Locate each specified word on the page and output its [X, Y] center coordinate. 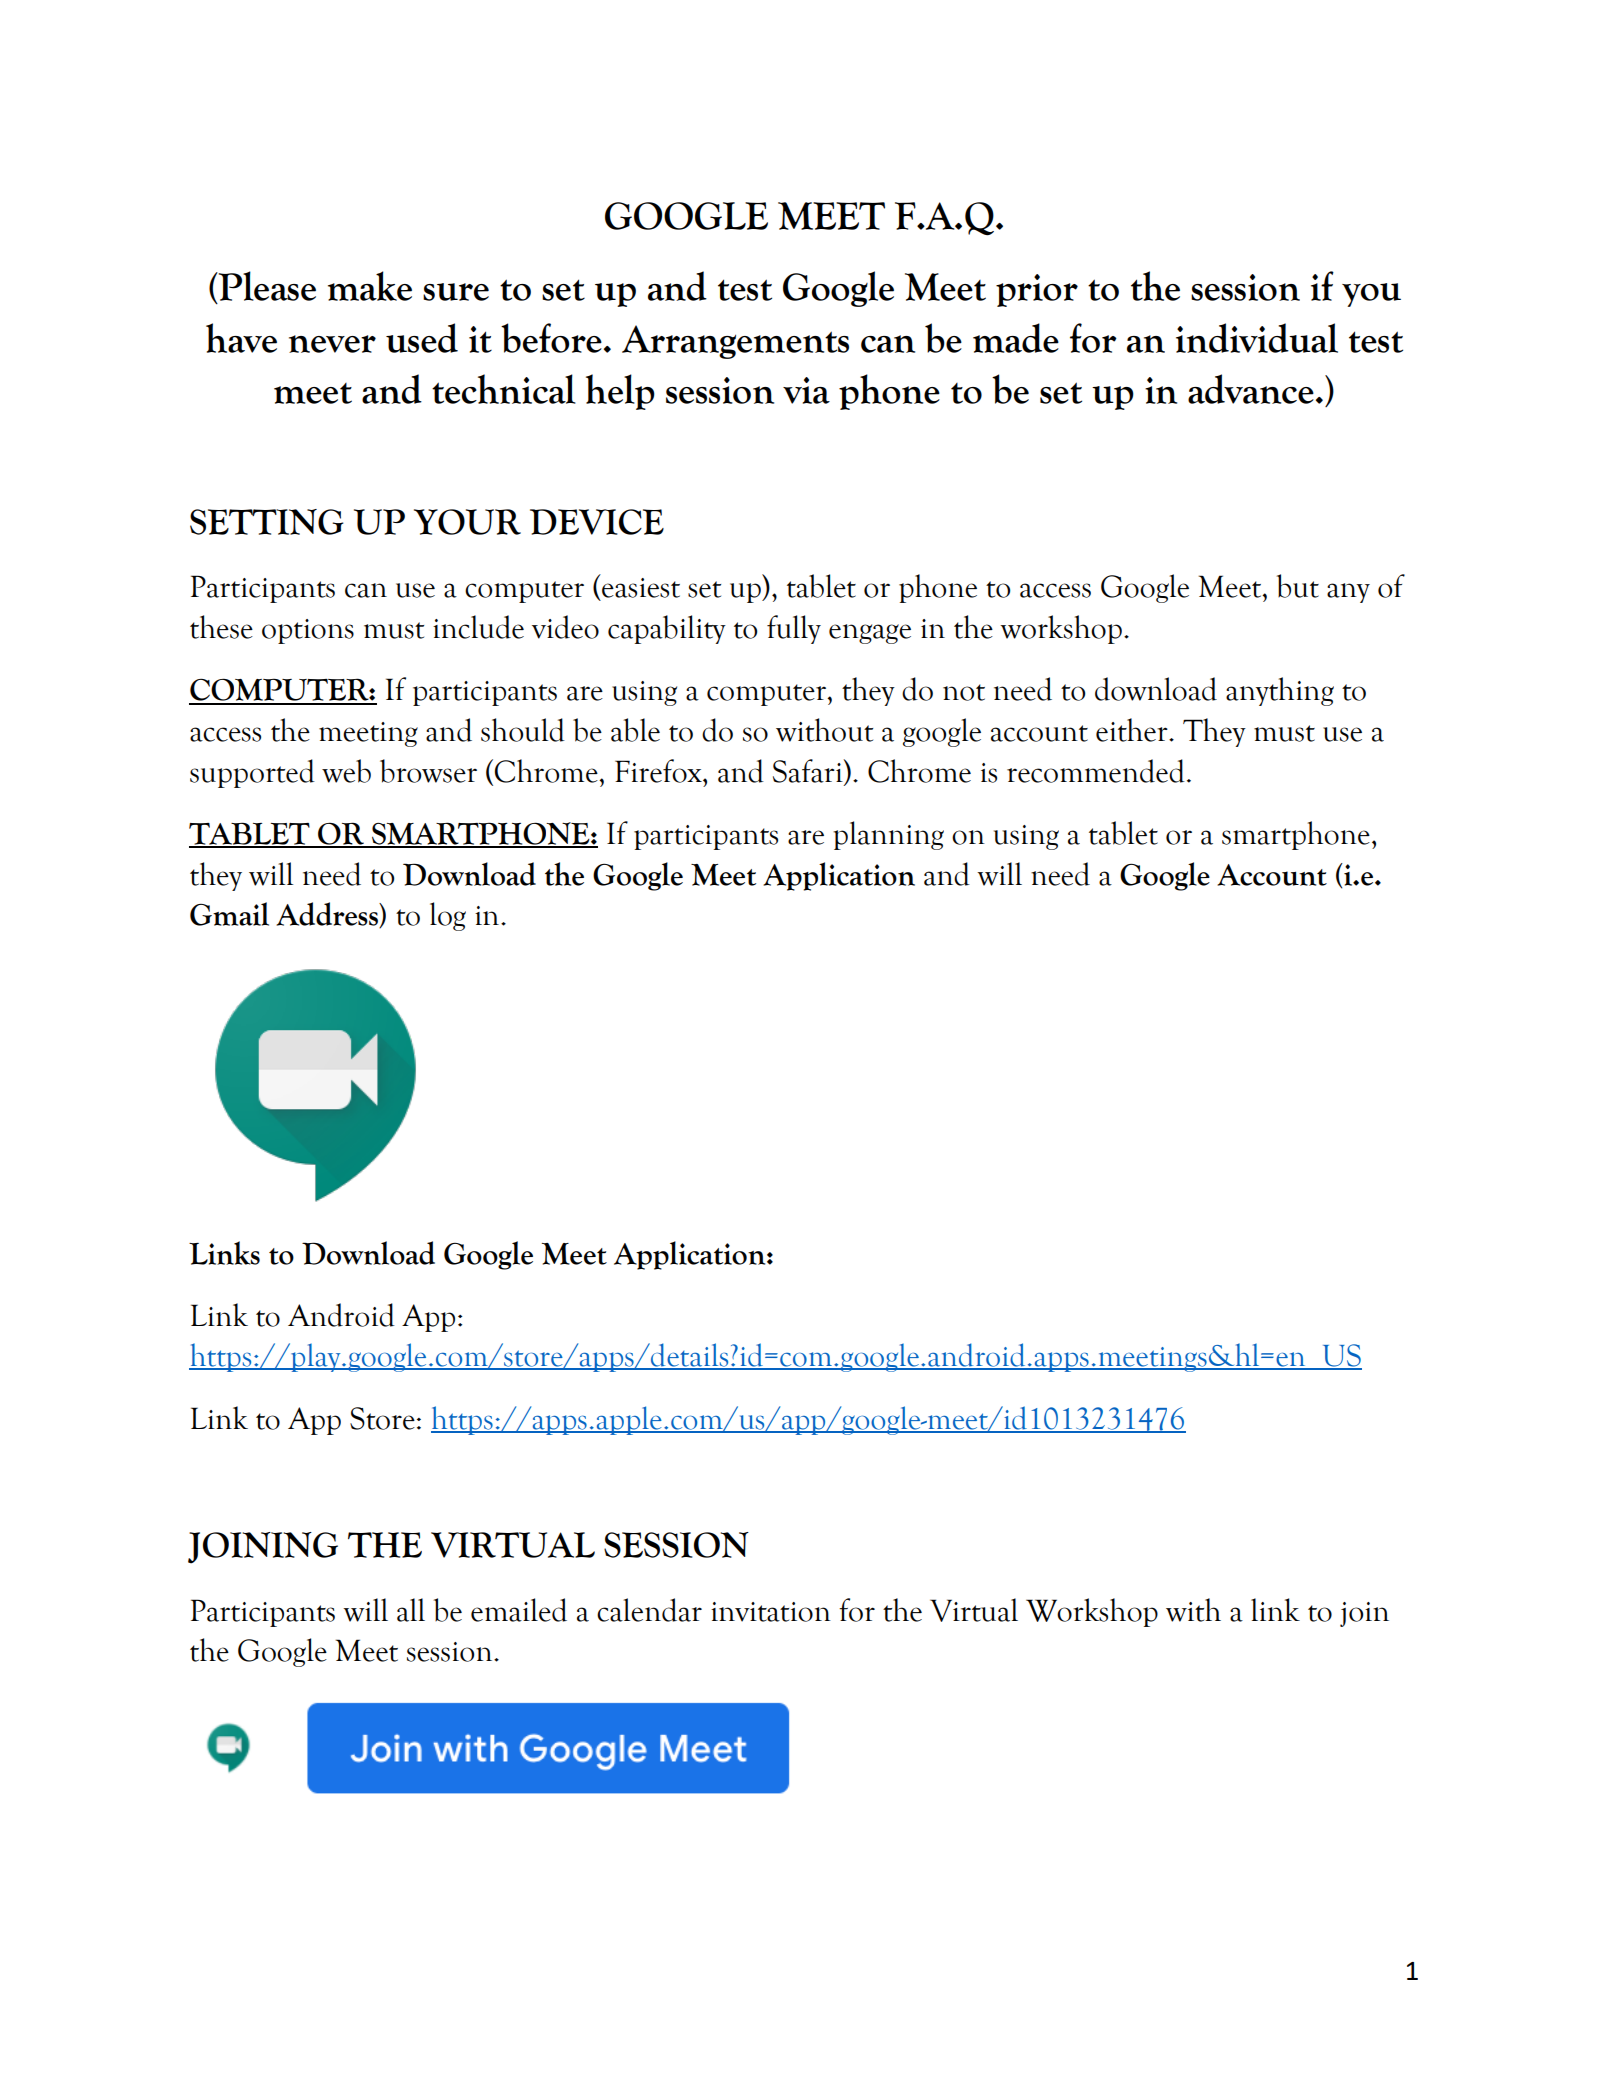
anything [1280, 691]
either [1133, 730]
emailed [519, 1610]
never [332, 344]
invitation [771, 1612]
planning [888, 835]
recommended [1096, 771]
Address [328, 915]
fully [794, 629]
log [448, 916]
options [308, 631]
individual [1257, 338]
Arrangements [735, 342]
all [411, 1610]
